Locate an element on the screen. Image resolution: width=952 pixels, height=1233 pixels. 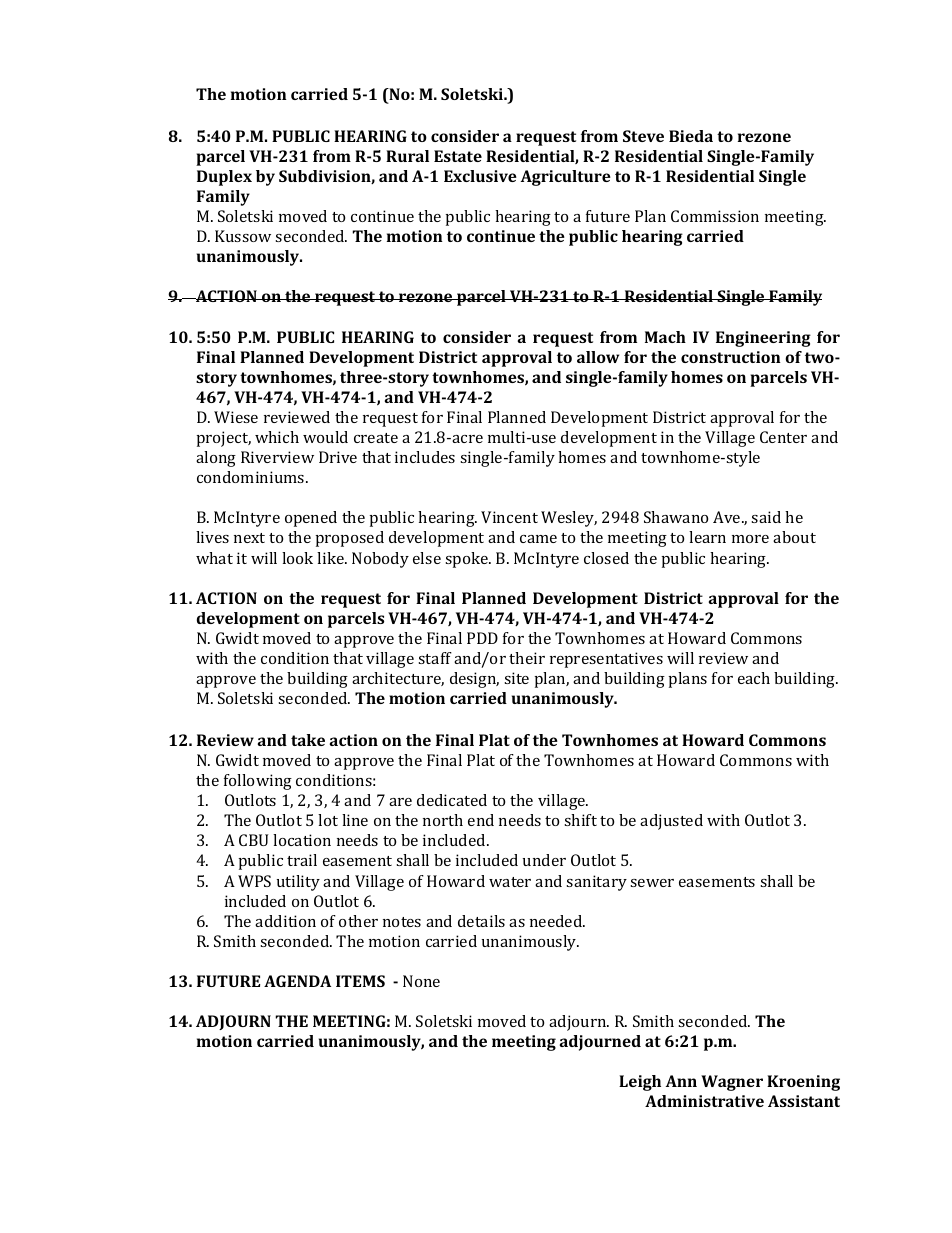
allow is located at coordinates (598, 357).
